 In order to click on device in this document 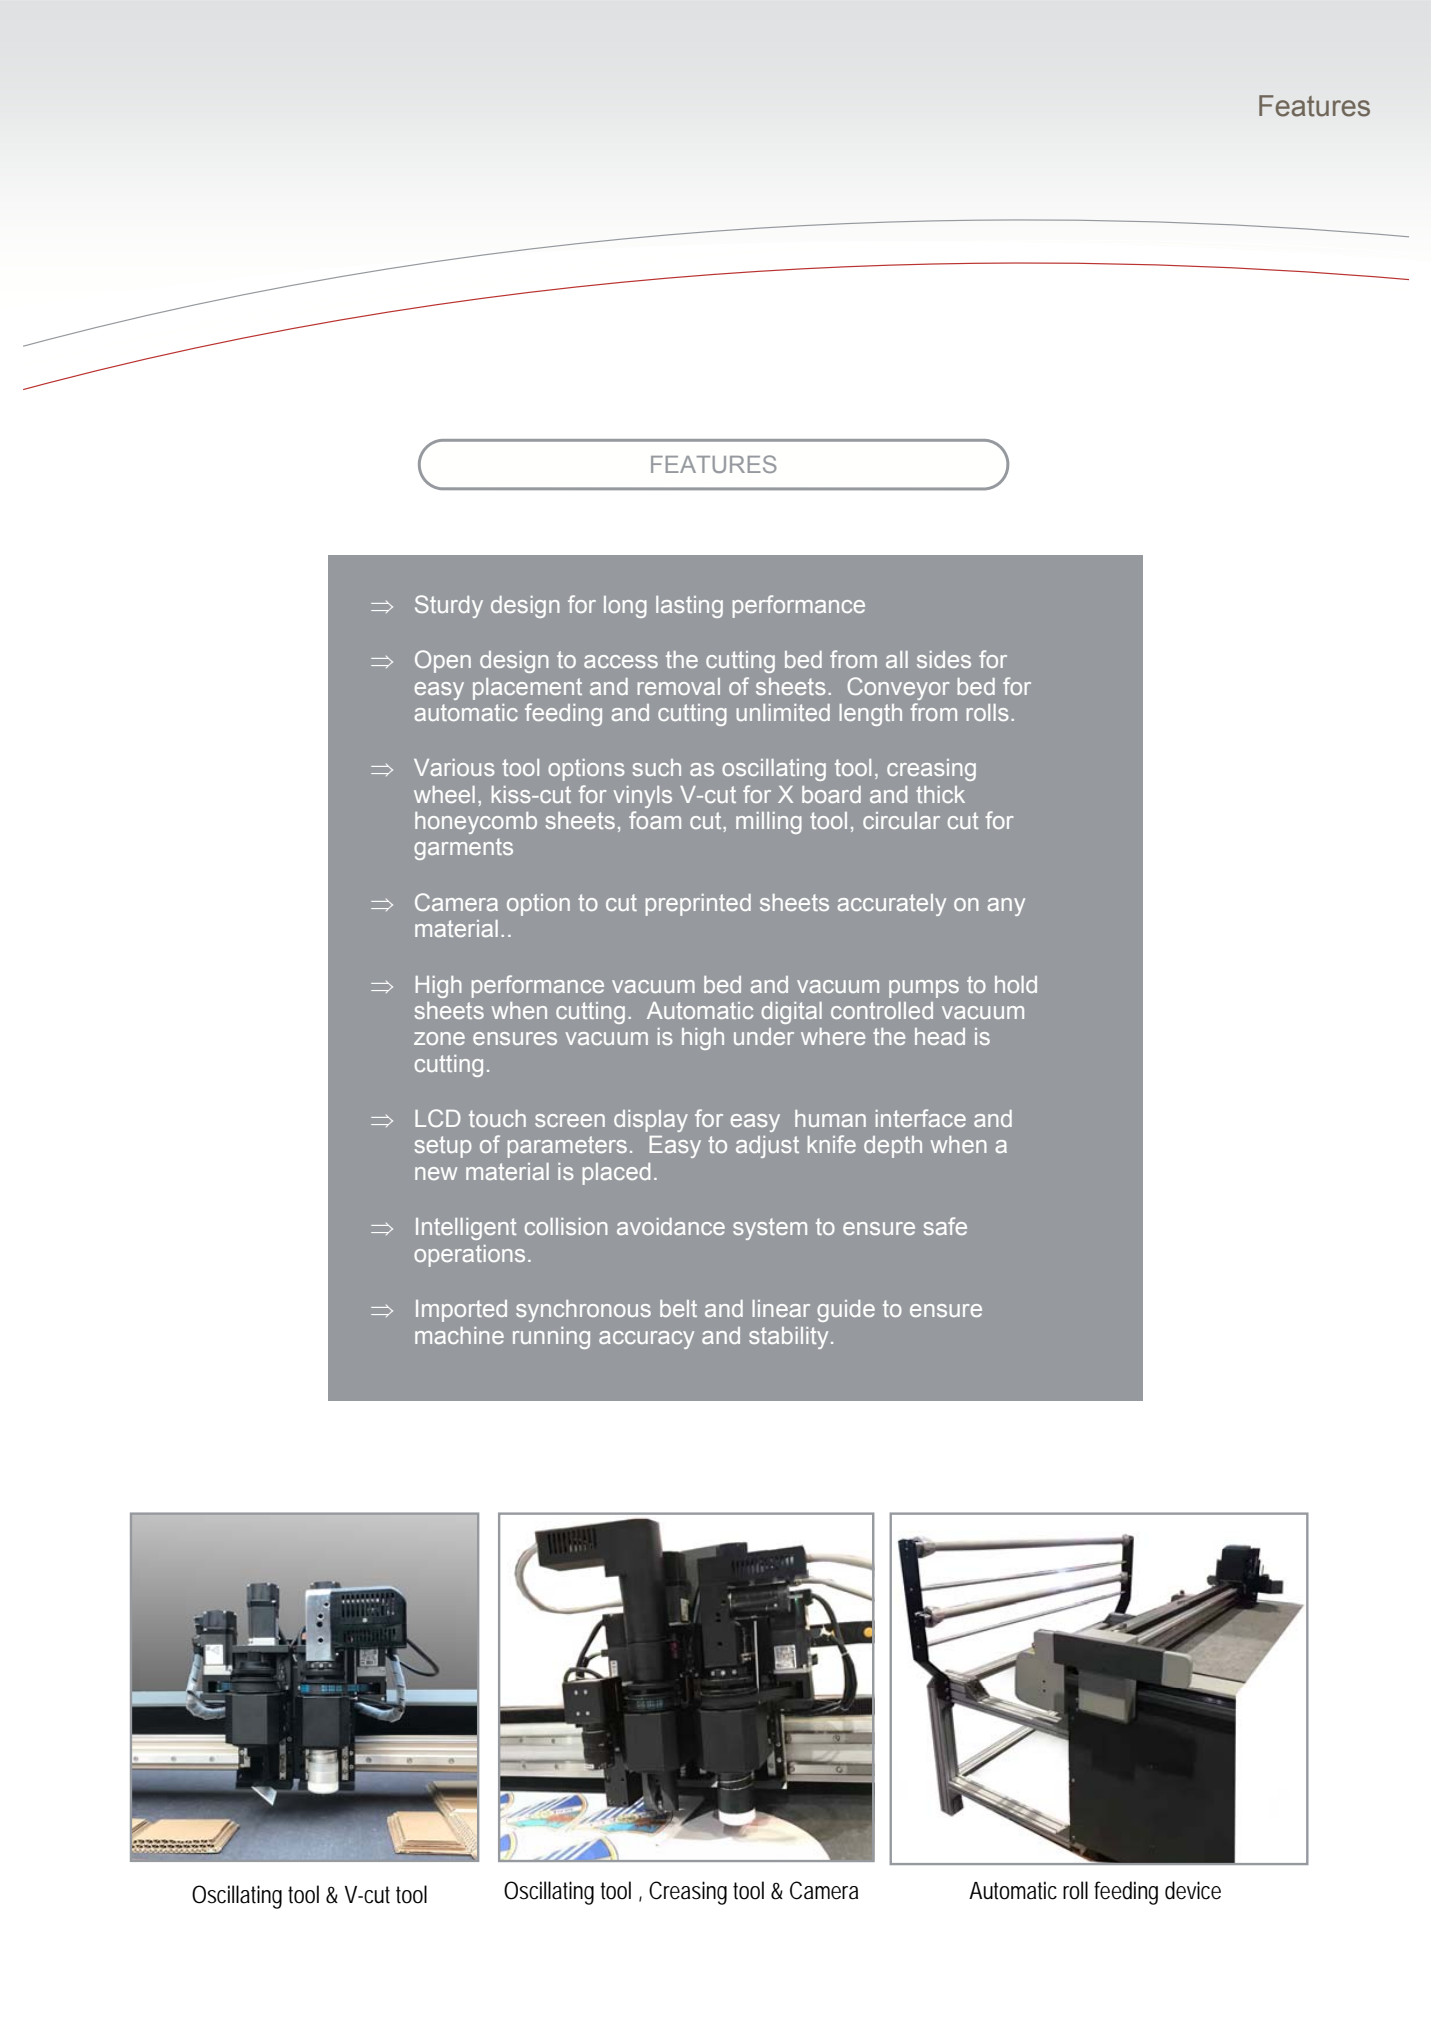, I will do `click(1193, 1890)`.
